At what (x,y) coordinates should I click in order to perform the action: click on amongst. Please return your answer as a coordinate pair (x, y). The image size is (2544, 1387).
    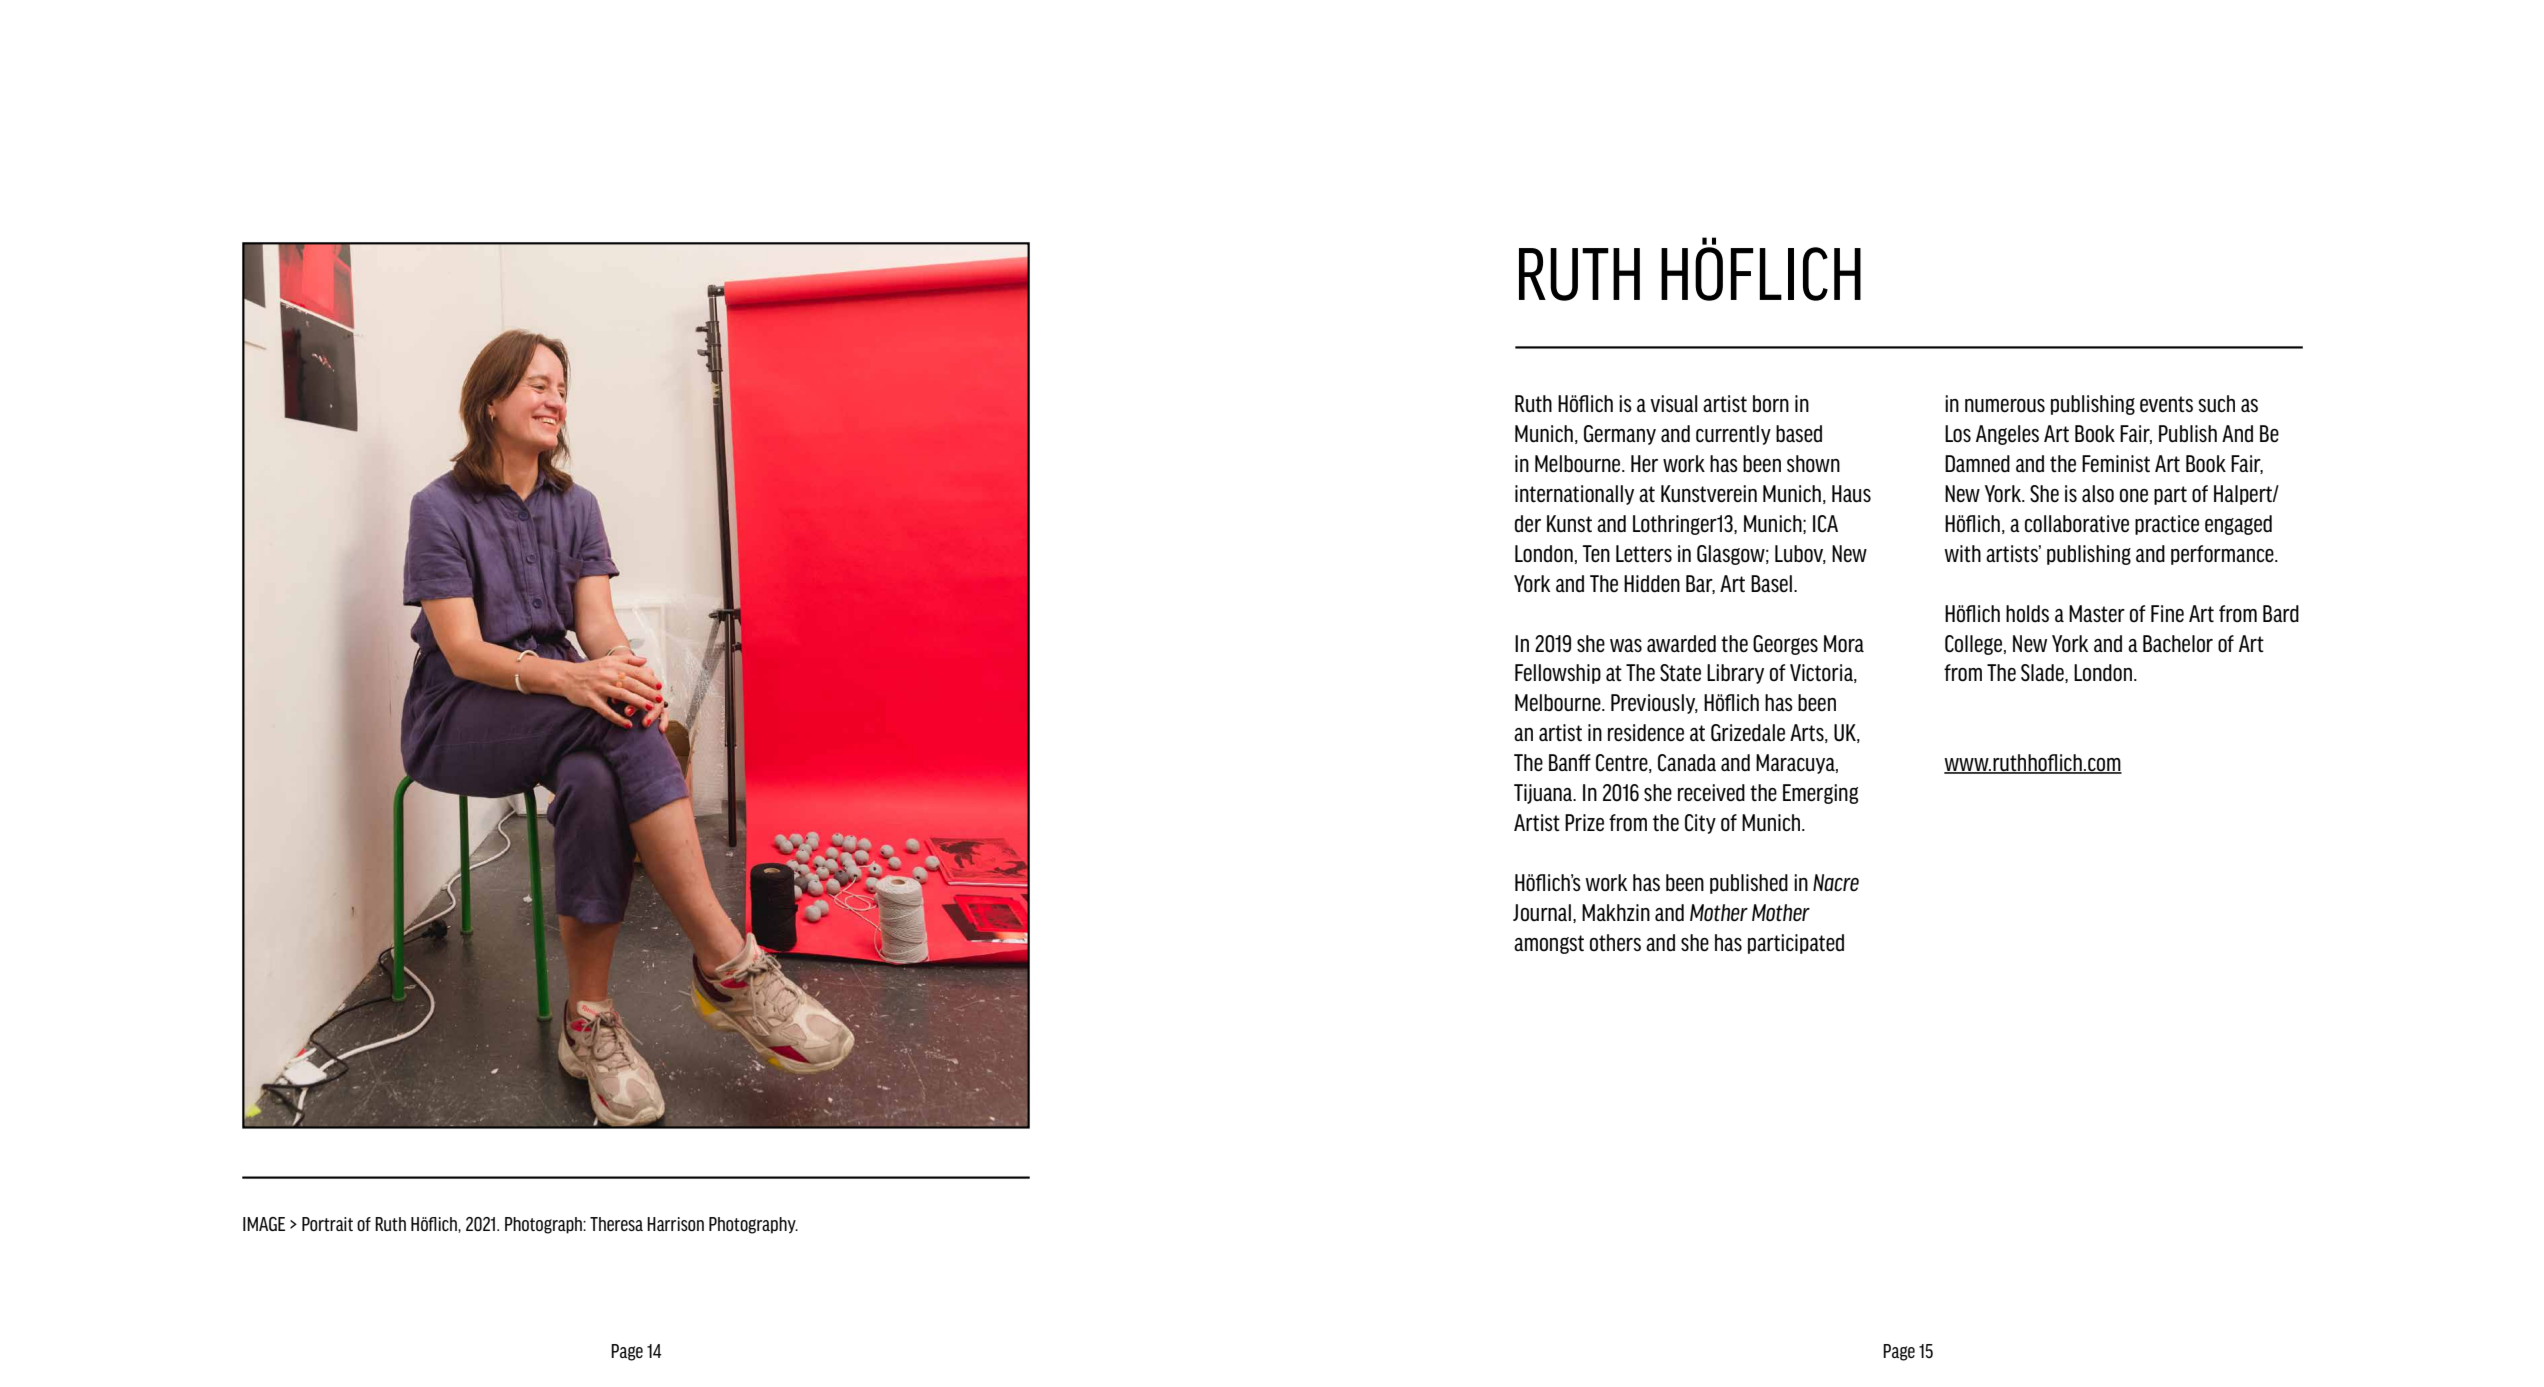
    Looking at the image, I should click on (1549, 944).
